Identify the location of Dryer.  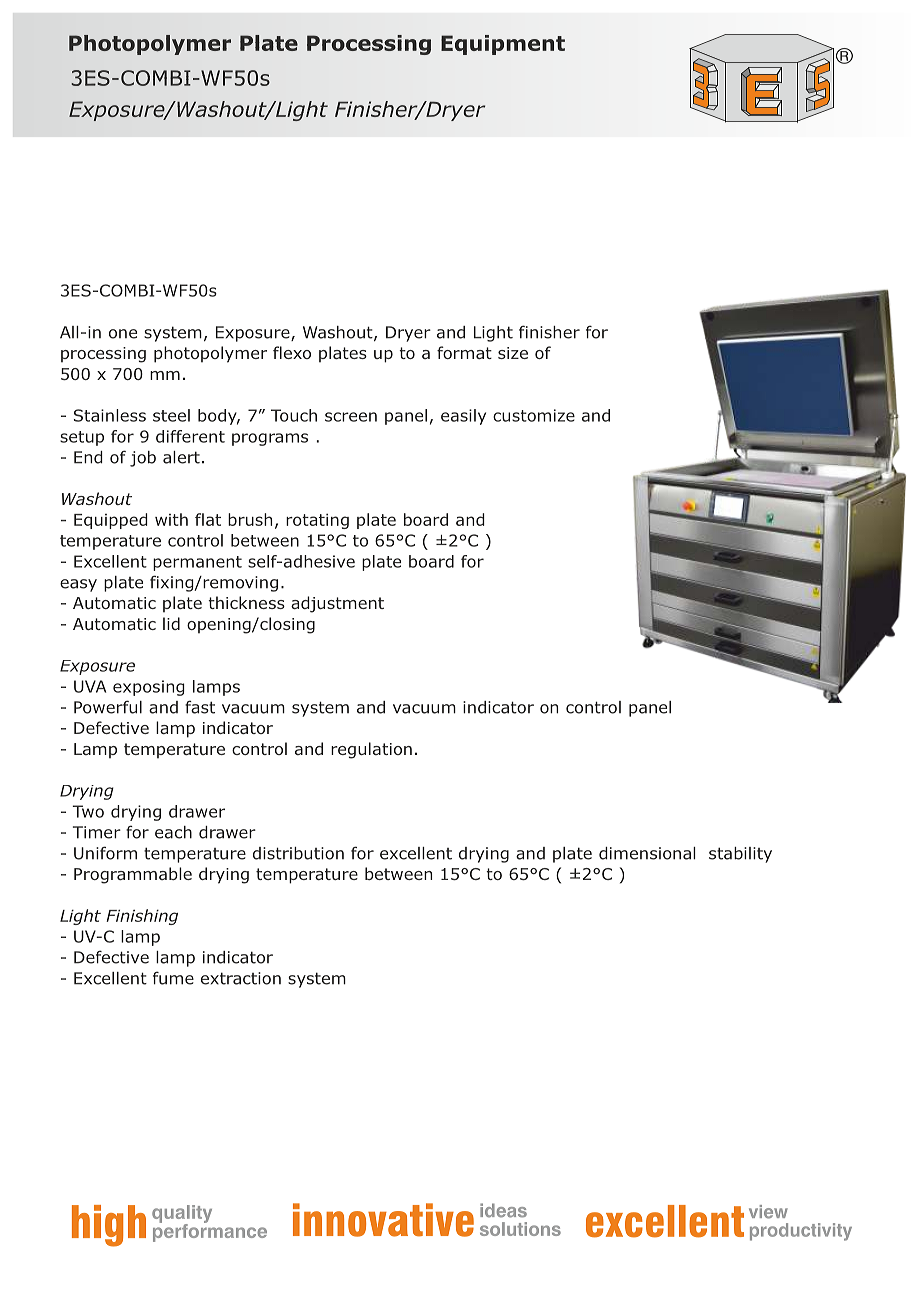
(408, 334).
